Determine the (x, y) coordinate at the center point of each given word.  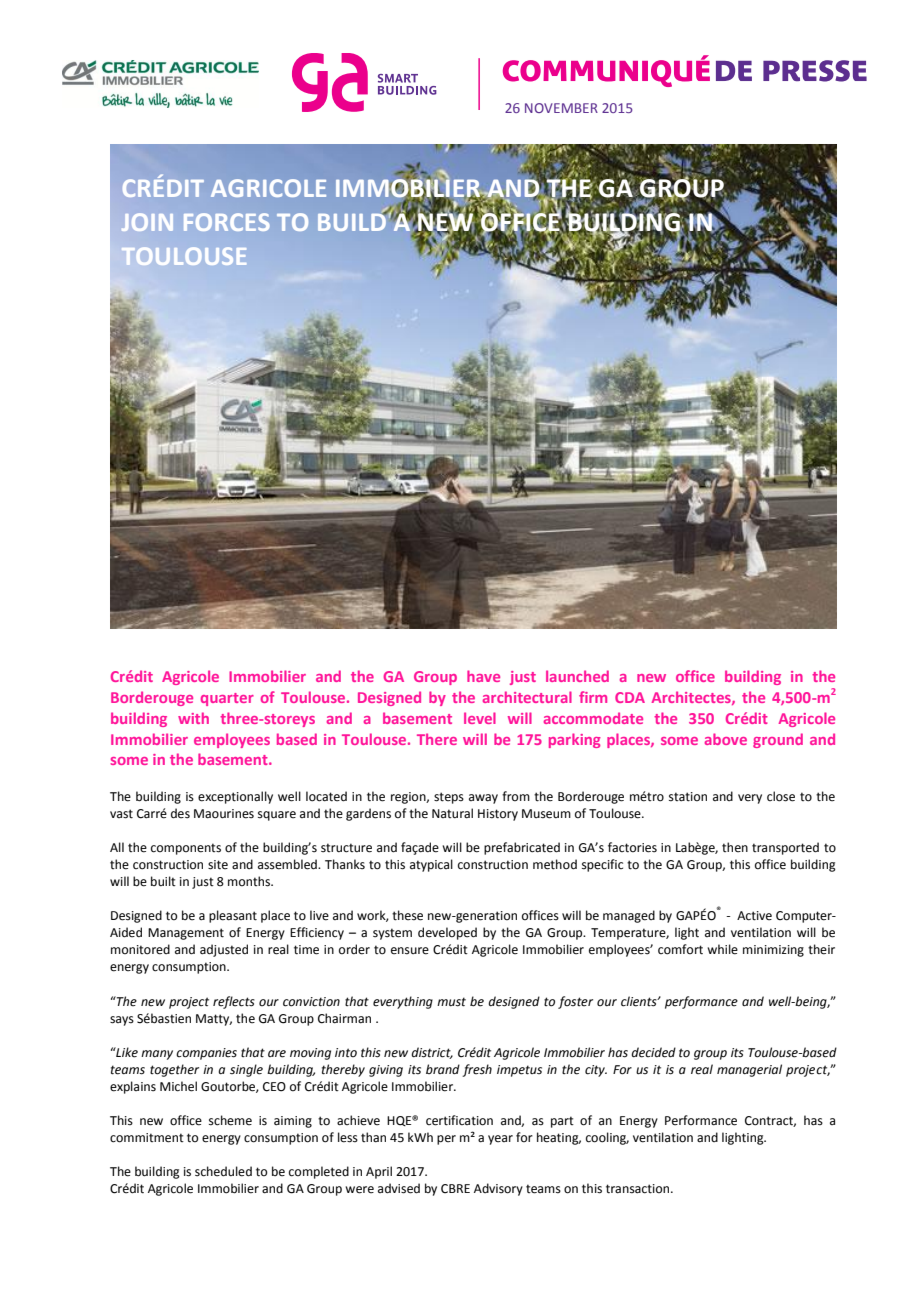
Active (754, 916)
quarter (227, 699)
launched (577, 676)
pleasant (233, 916)
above (726, 739)
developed (447, 933)
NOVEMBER (561, 108)
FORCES (226, 222)
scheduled (223, 1171)
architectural (527, 697)
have (483, 676)
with (193, 718)
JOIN (147, 222)
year (500, 1140)
